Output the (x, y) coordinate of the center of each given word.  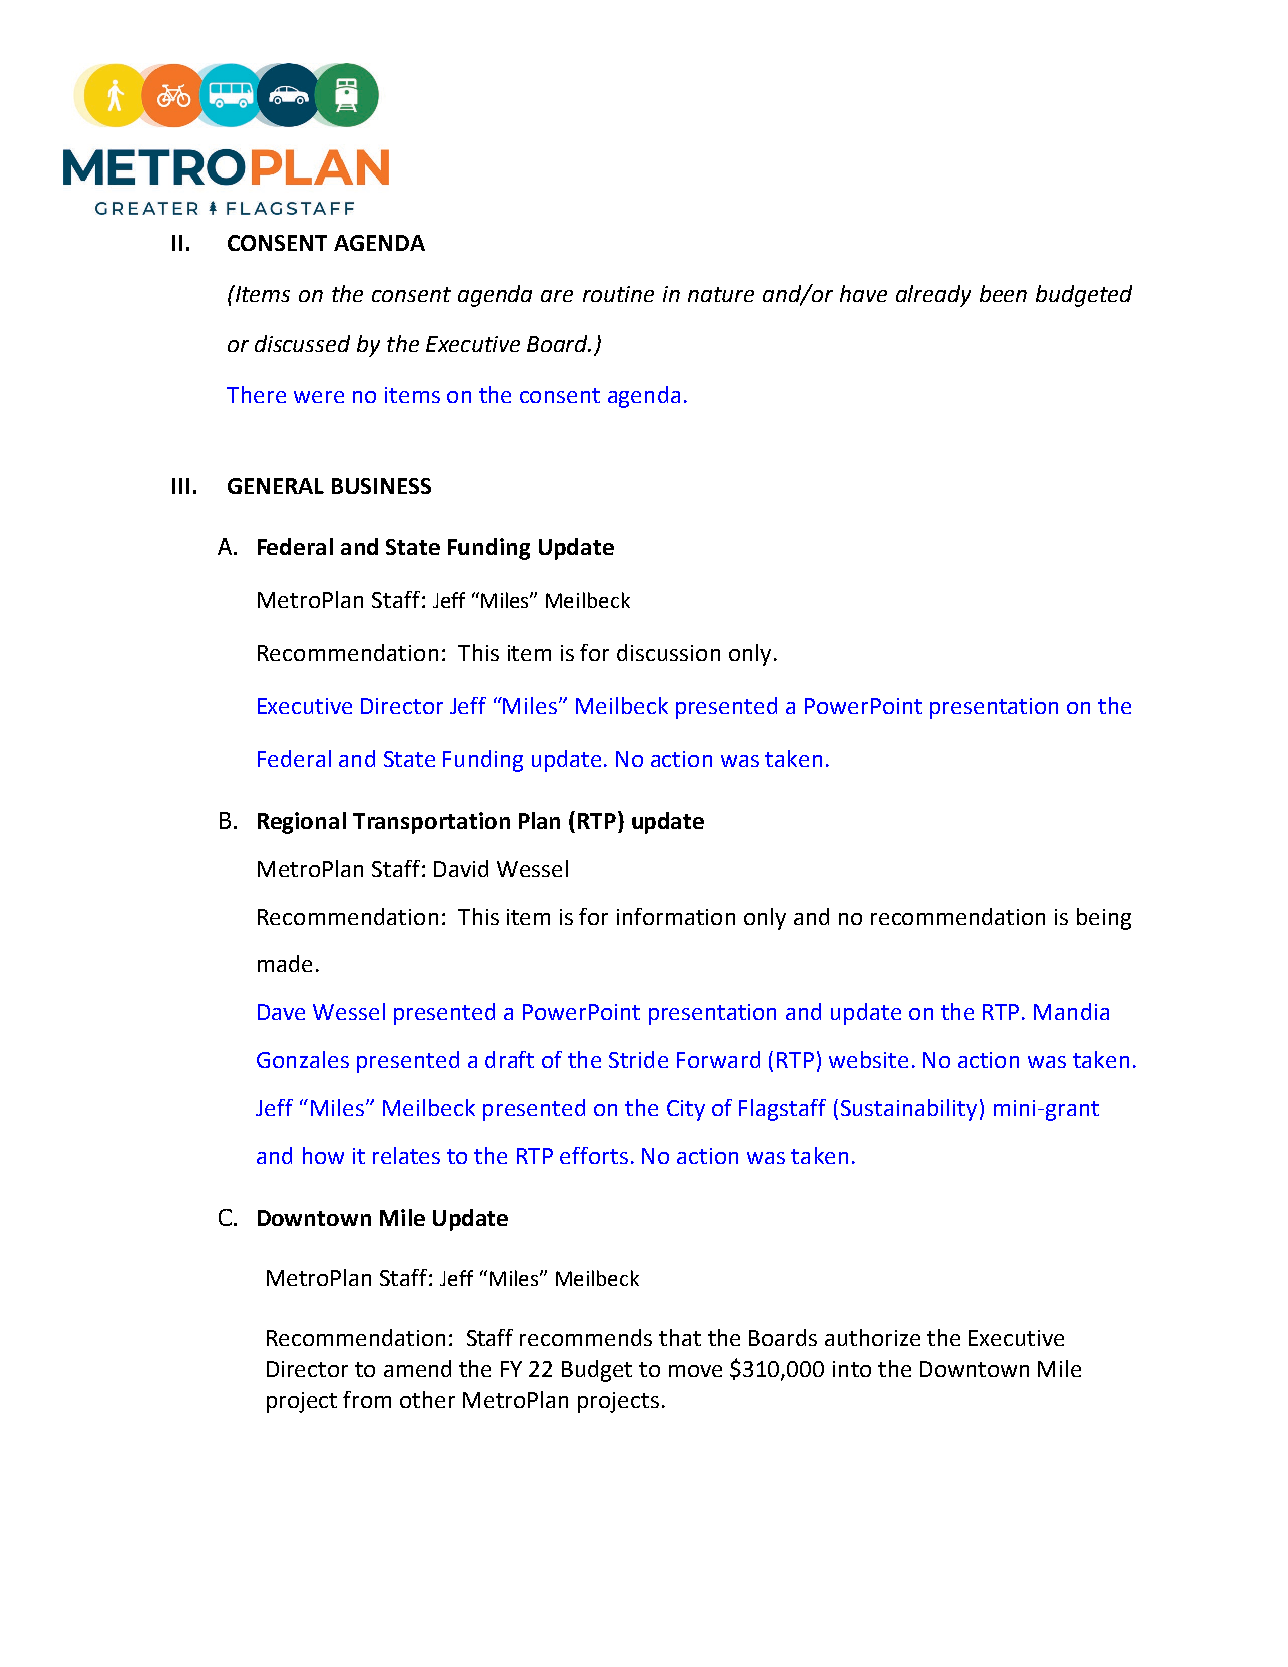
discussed (302, 343)
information (676, 916)
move (695, 1371)
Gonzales (303, 1059)
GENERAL (276, 486)
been (1003, 293)
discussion (668, 652)
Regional (302, 823)
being (1104, 919)
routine (618, 294)
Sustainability (909, 1110)
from (367, 1399)
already (933, 296)
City (686, 1110)
